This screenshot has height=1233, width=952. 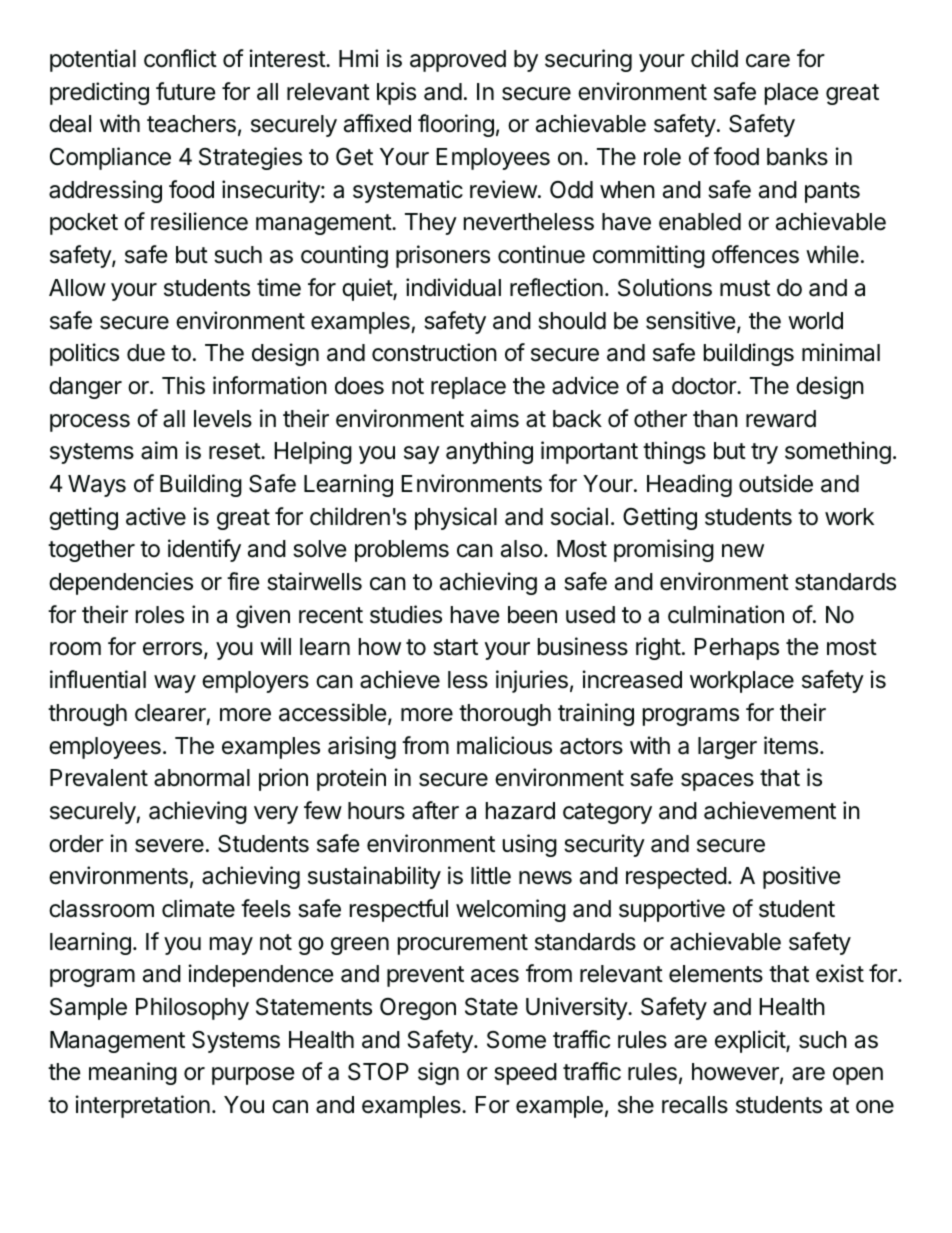 What do you see at coordinates (169, 846) in the screenshot?
I see `severe` at bounding box center [169, 846].
